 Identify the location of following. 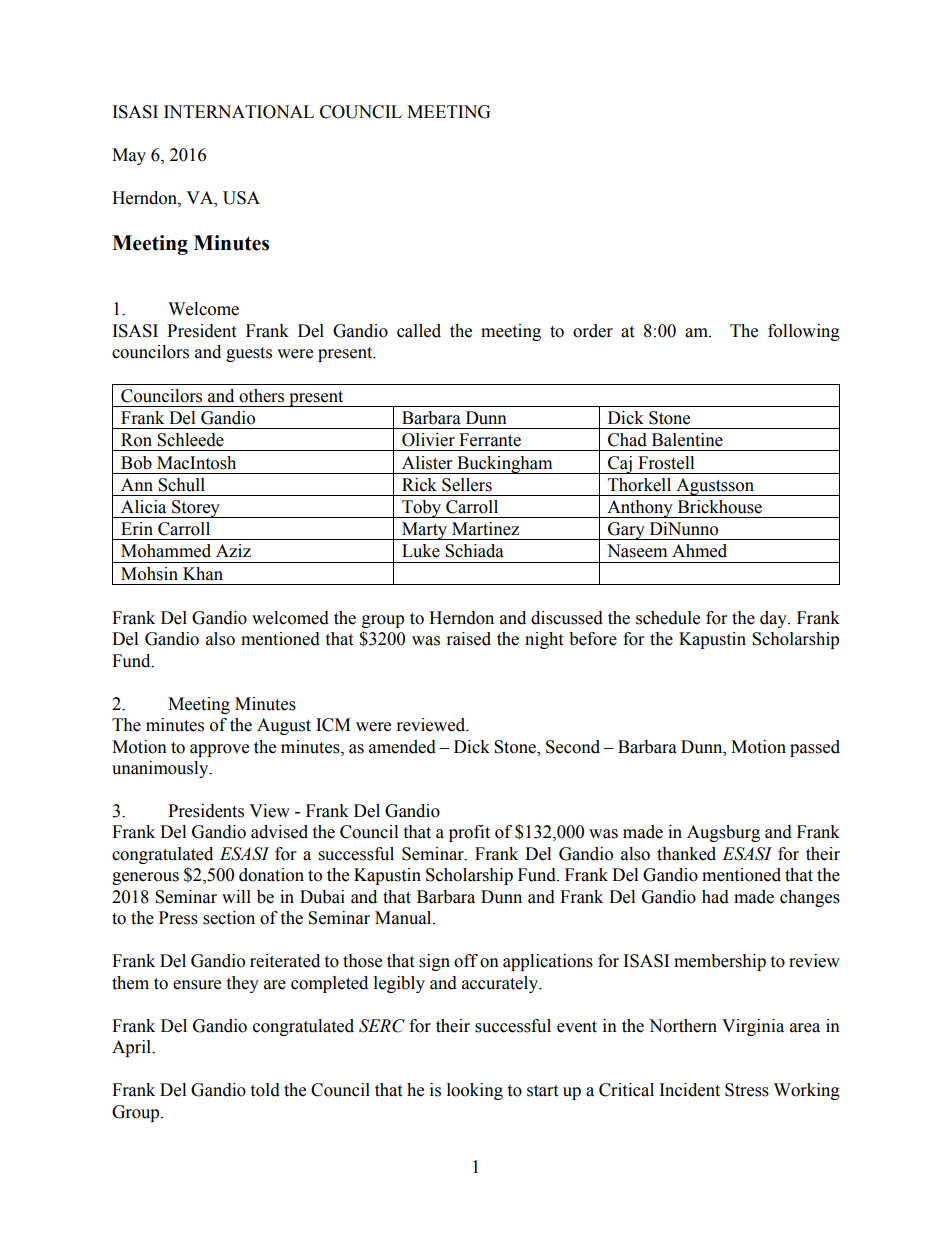
(804, 332).
